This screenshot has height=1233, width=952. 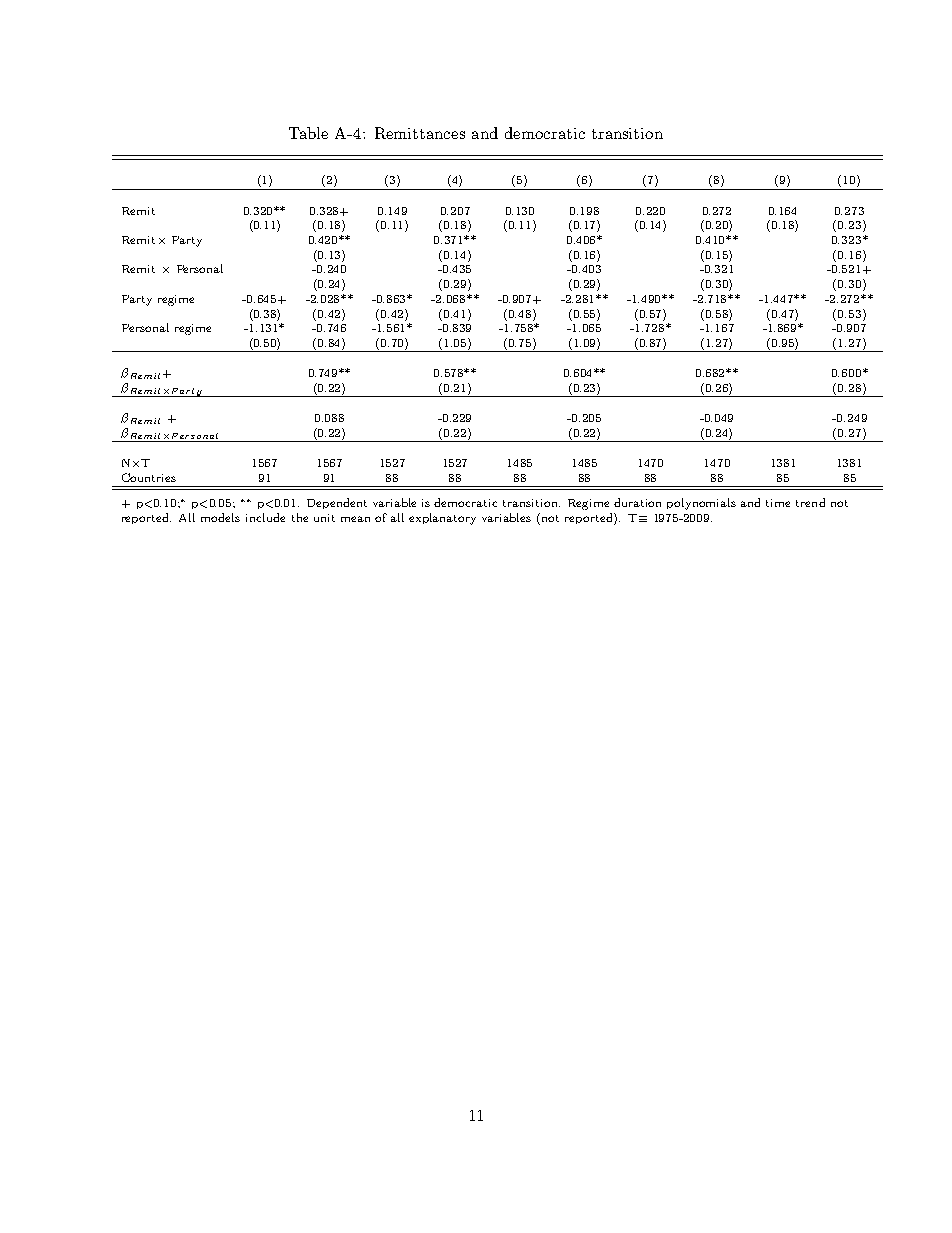 I want to click on trend, so click(x=810, y=502).
